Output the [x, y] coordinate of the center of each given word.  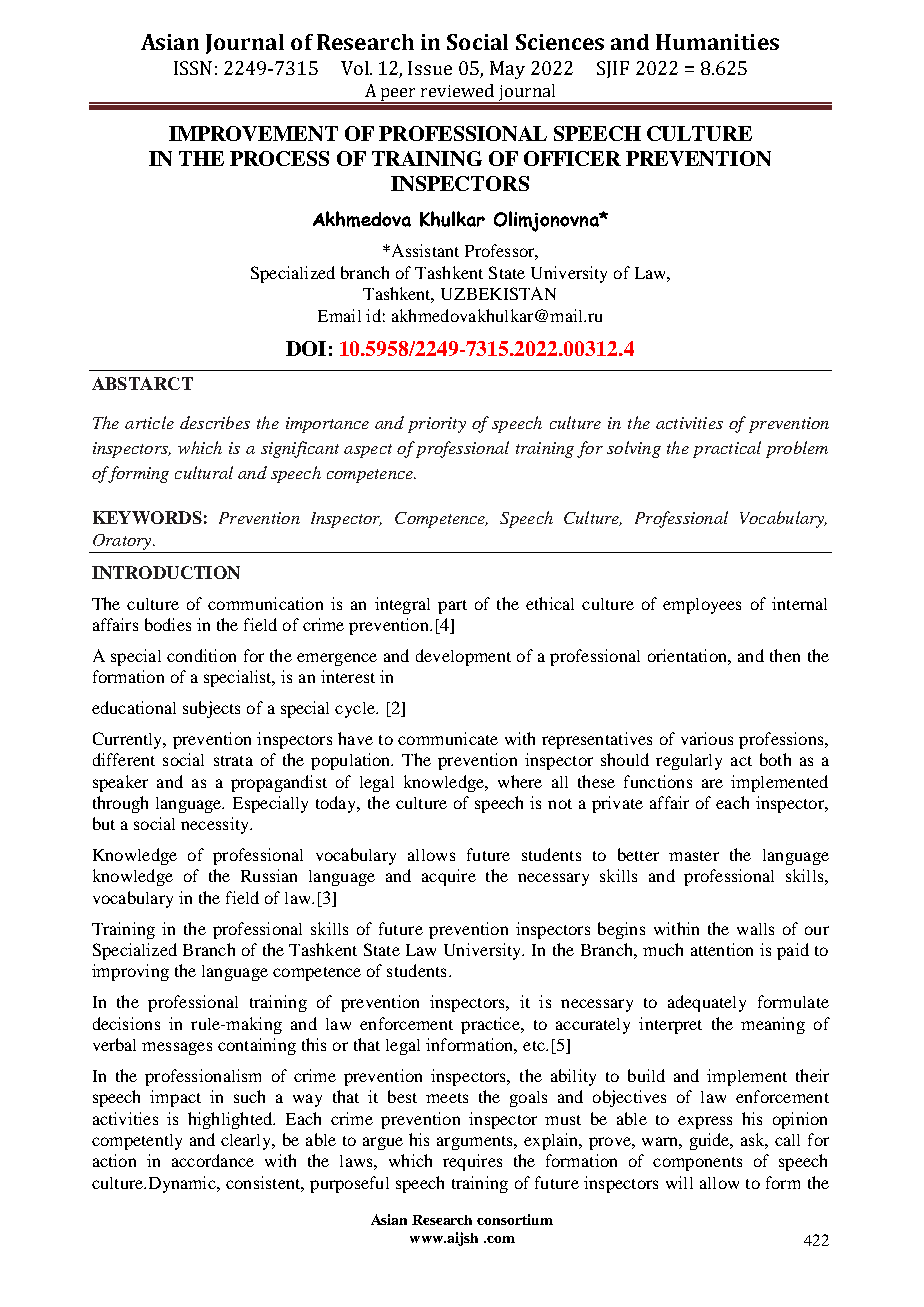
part [452, 607]
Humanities [717, 42]
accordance [213, 1160]
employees [702, 606]
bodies [168, 624]
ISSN [193, 68]
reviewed [457, 90]
